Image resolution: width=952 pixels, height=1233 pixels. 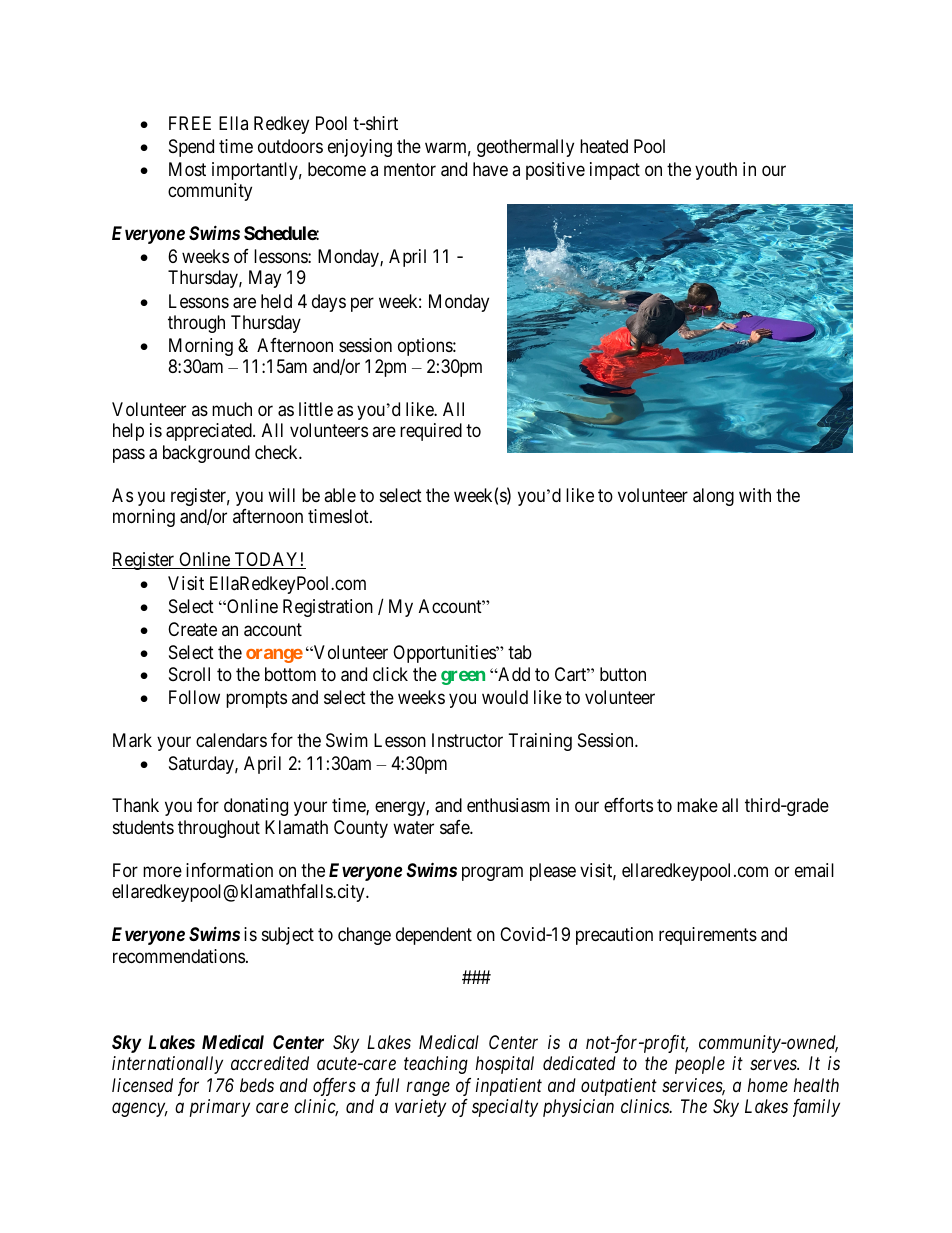 I want to click on hospital, so click(x=505, y=1065).
